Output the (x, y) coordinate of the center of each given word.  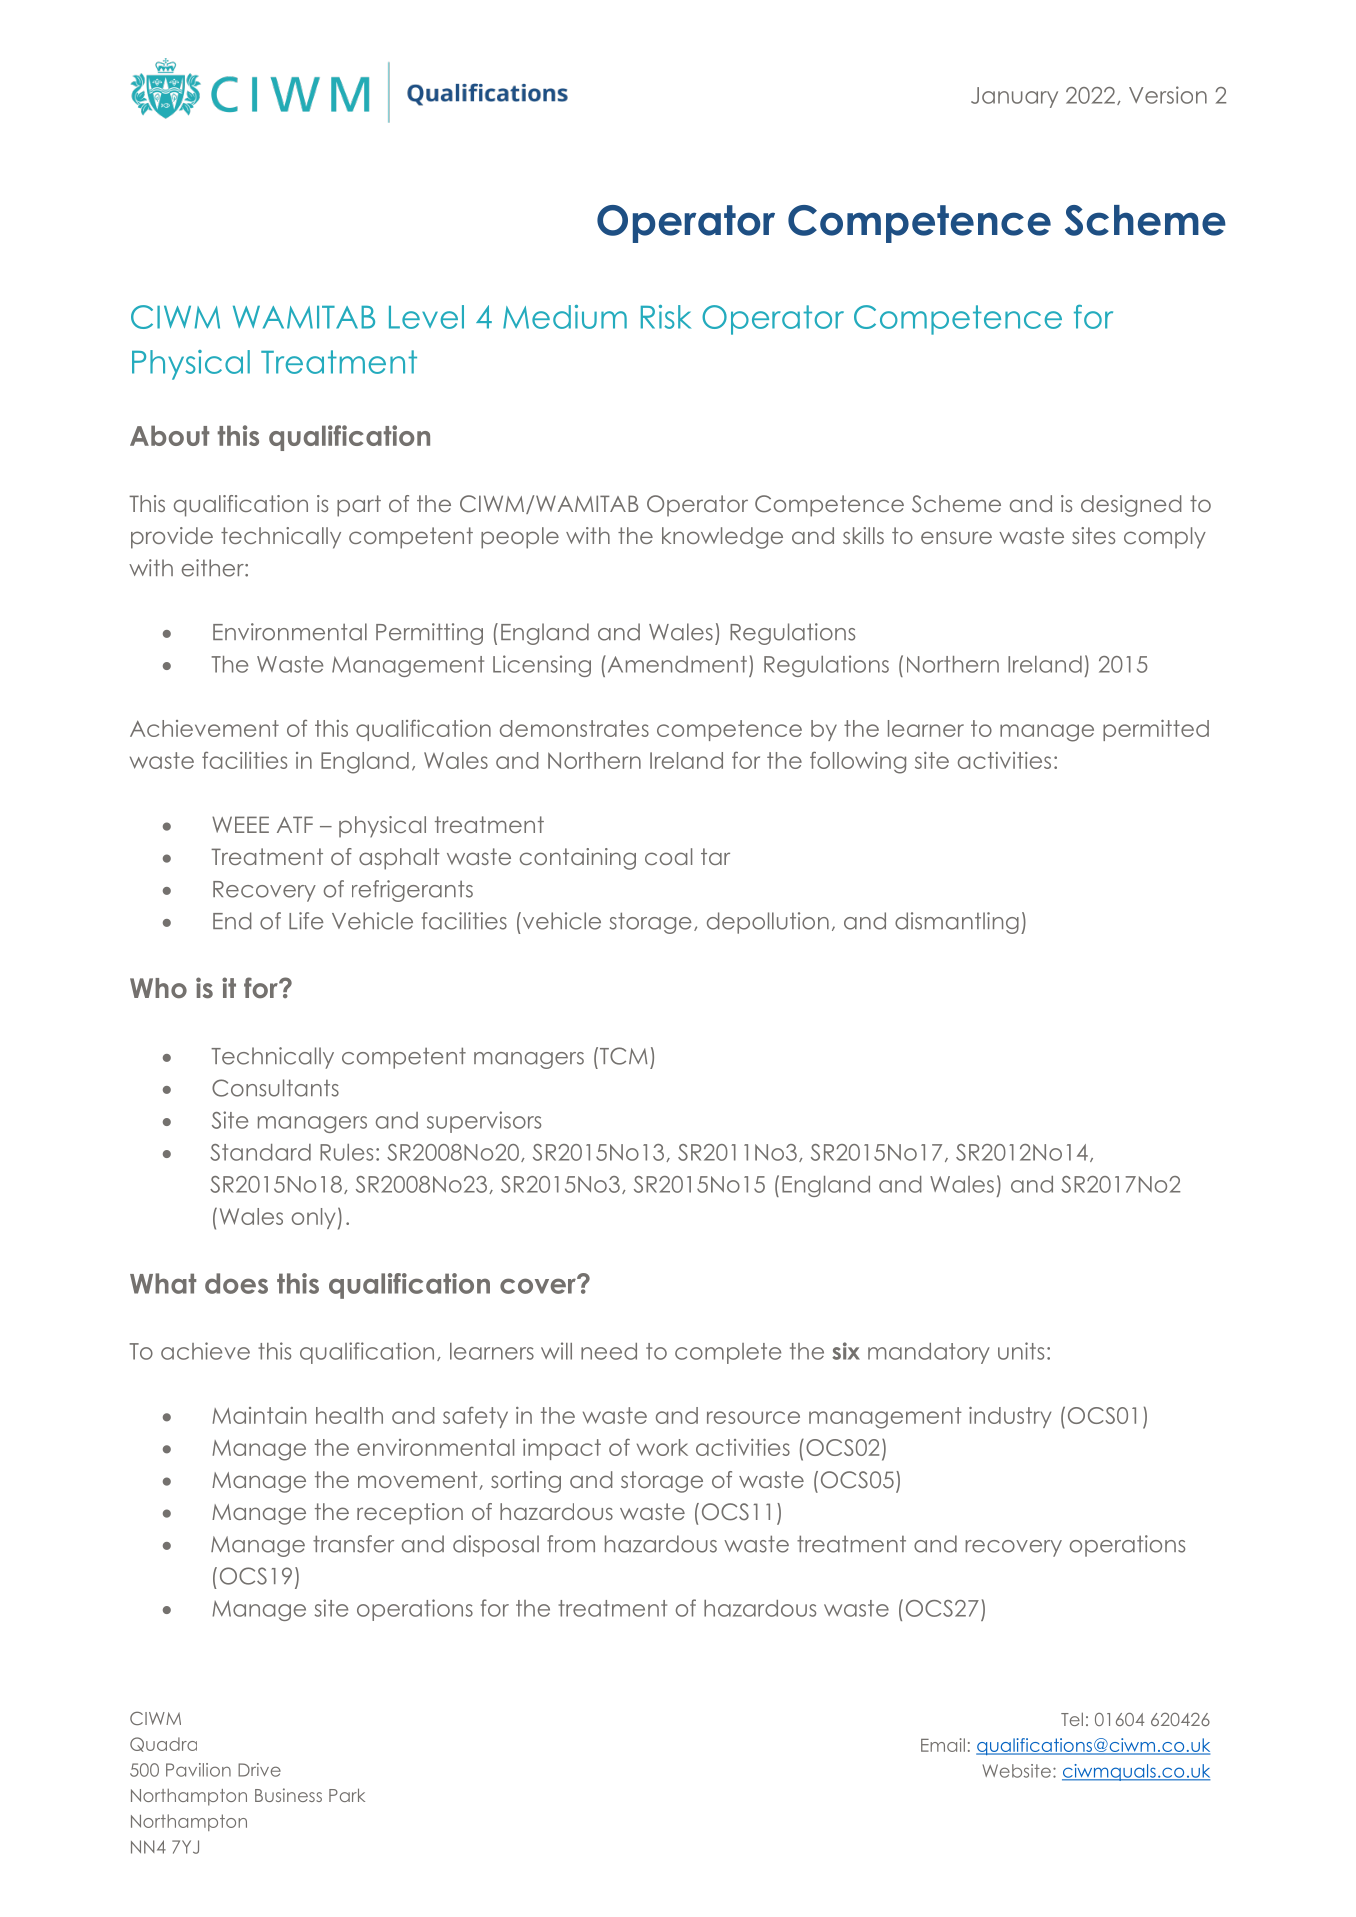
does (236, 1283)
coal (668, 856)
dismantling (957, 923)
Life (306, 921)
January (1014, 97)
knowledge (722, 538)
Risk (666, 317)
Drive (259, 1770)
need (609, 1351)
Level (426, 317)
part (359, 506)
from (571, 1544)
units (1021, 1351)
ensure (956, 537)
